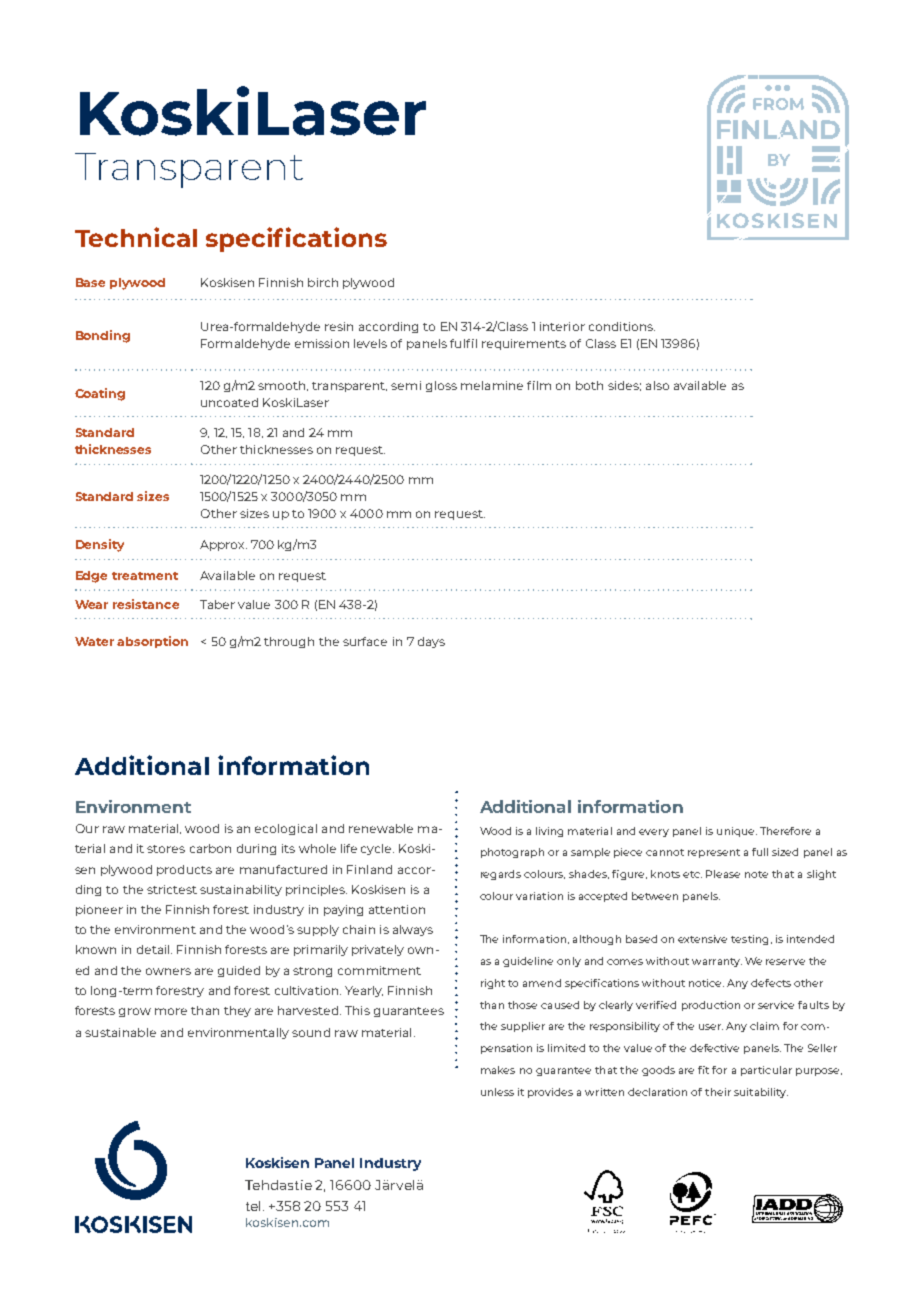 The width and height of the screenshot is (924, 1308). I want to click on fulfil, so click(463, 343).
